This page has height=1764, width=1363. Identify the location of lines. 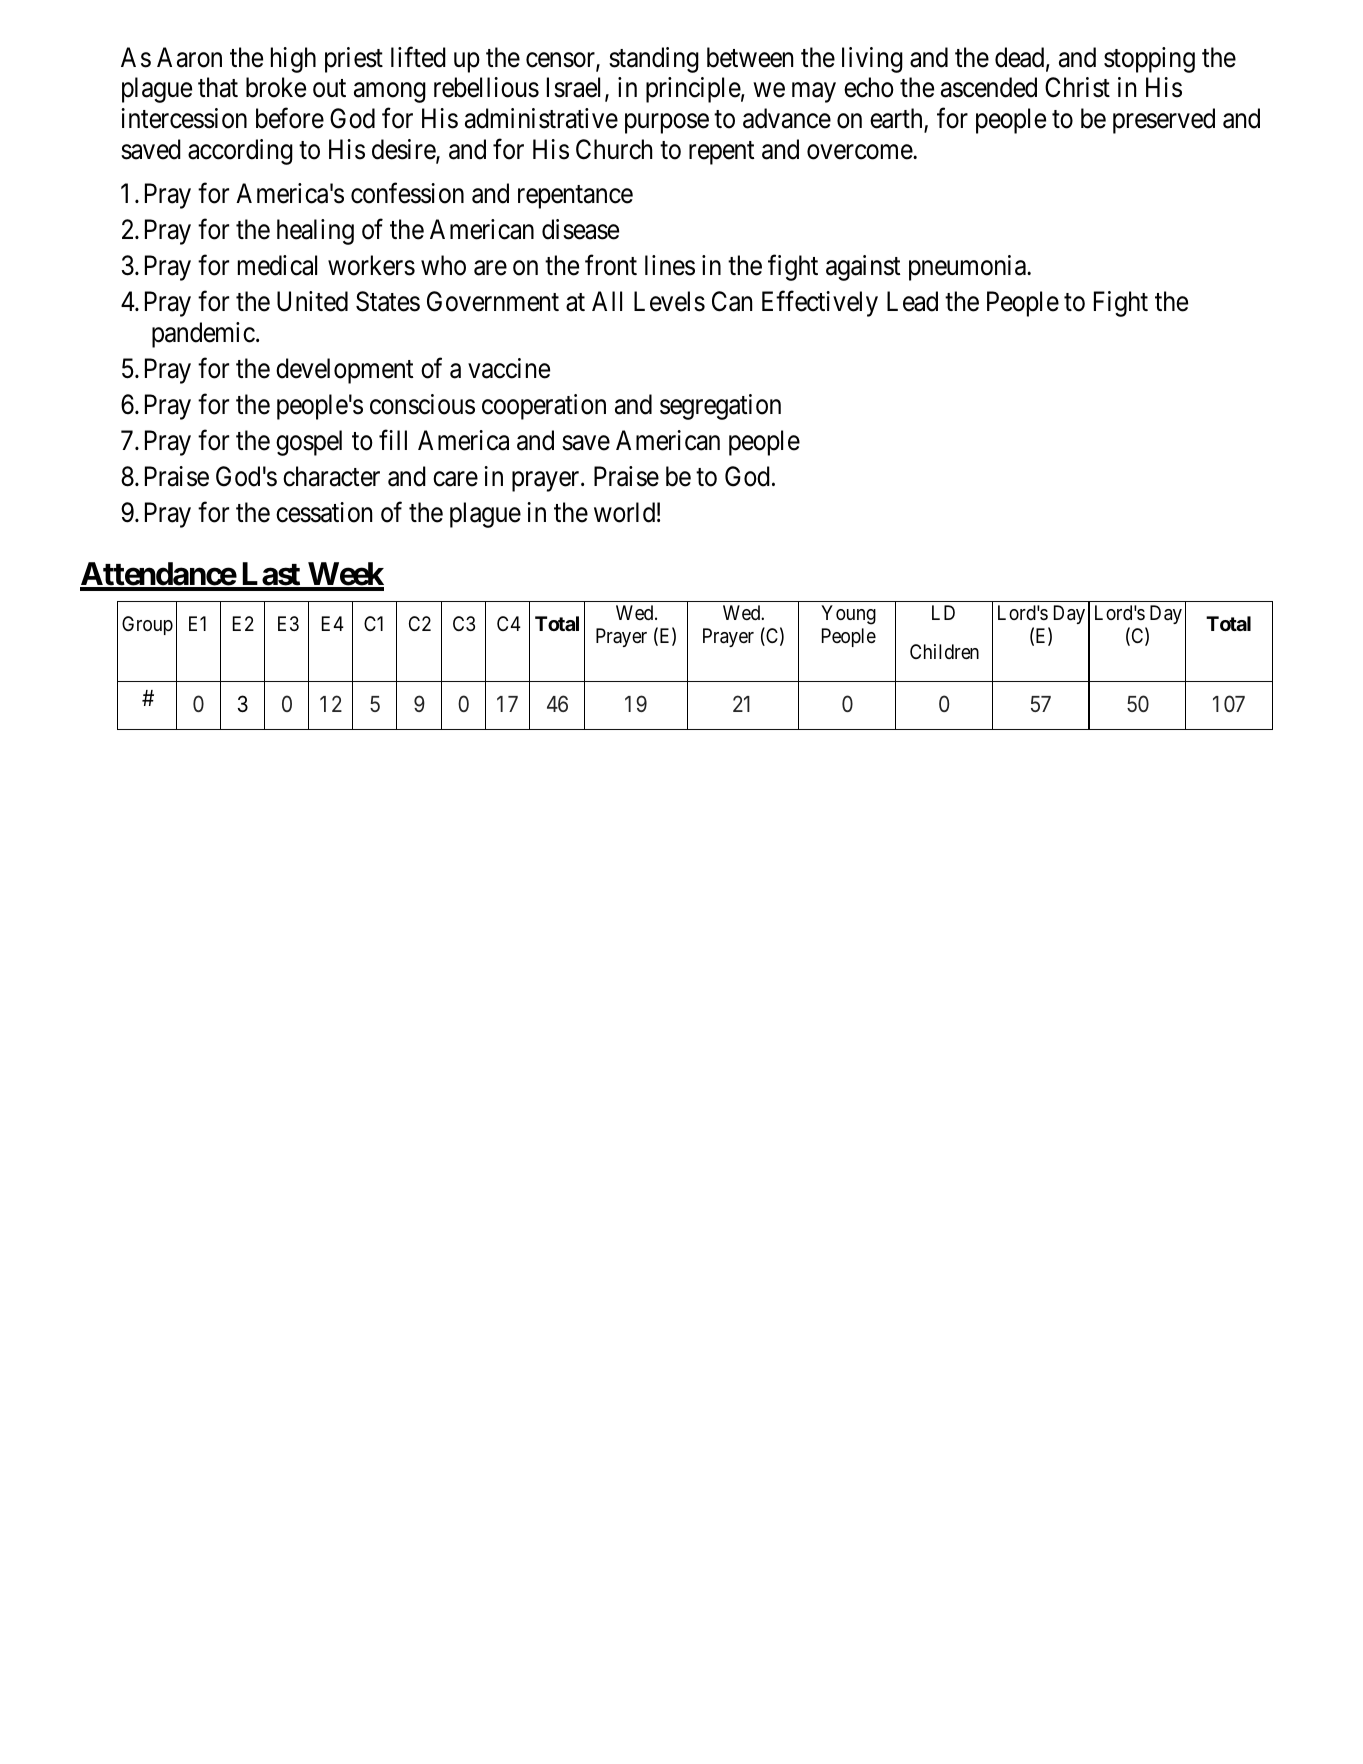
(670, 265).
